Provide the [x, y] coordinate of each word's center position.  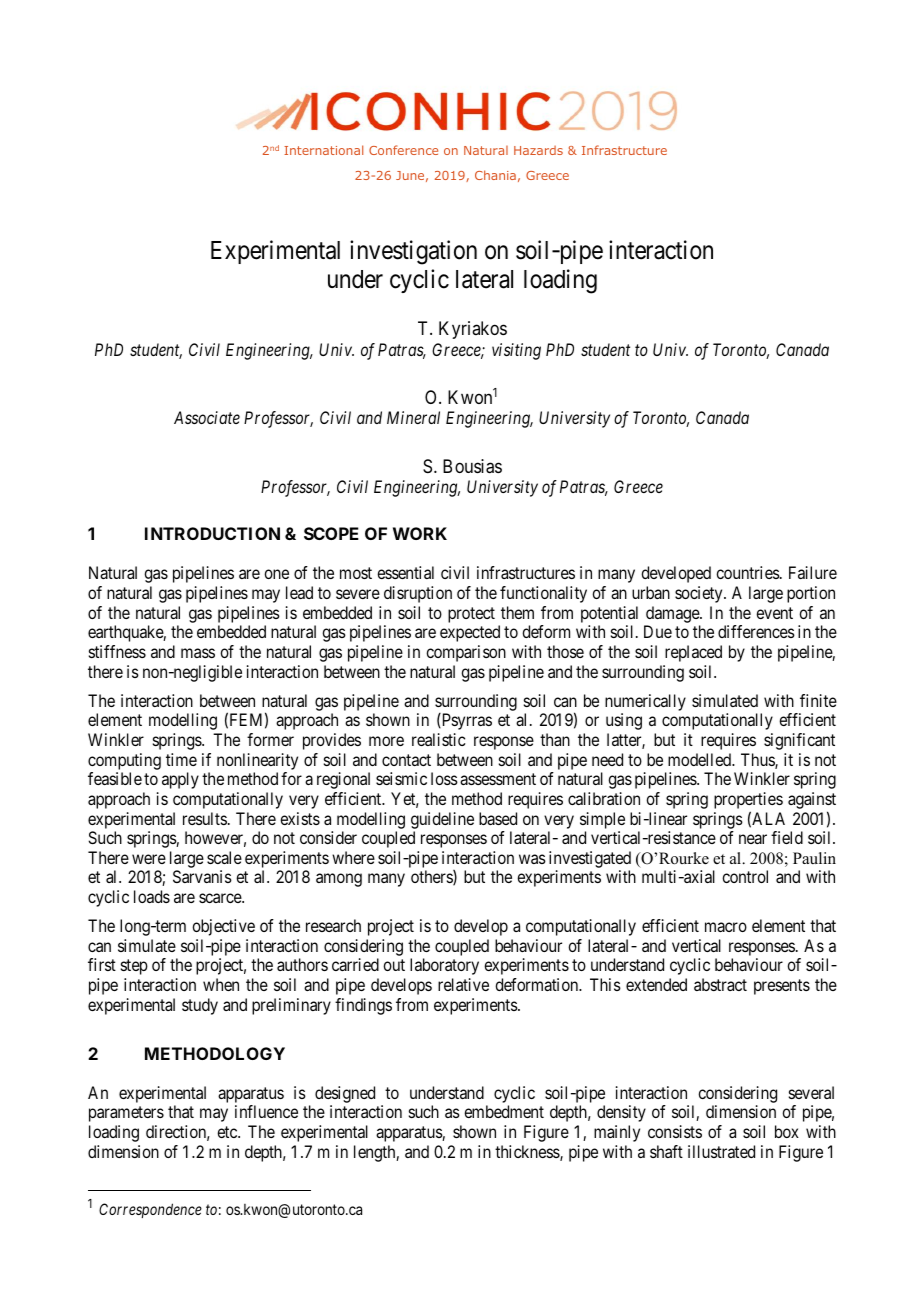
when [221, 984]
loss [444, 778]
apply [180, 780]
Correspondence [150, 1210]
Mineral [413, 417]
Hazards [538, 150]
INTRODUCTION [212, 533]
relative [463, 984]
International [323, 150]
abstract [720, 984]
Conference [403, 150]
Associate [207, 417]
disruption [418, 594]
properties [748, 802]
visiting [516, 351]
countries [748, 572]
